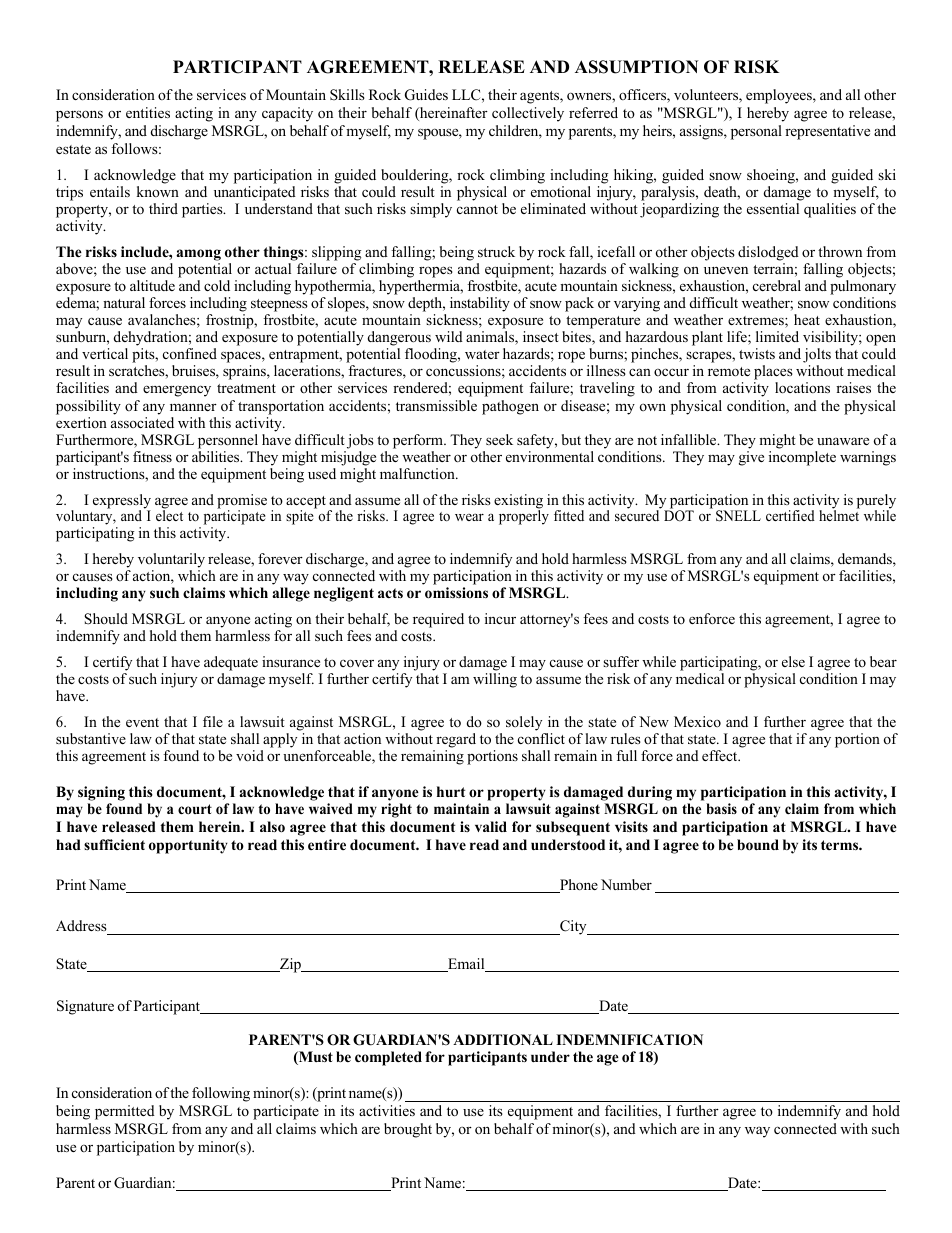  Describe the element at coordinates (758, 845) in the image. I see `bound` at that location.
